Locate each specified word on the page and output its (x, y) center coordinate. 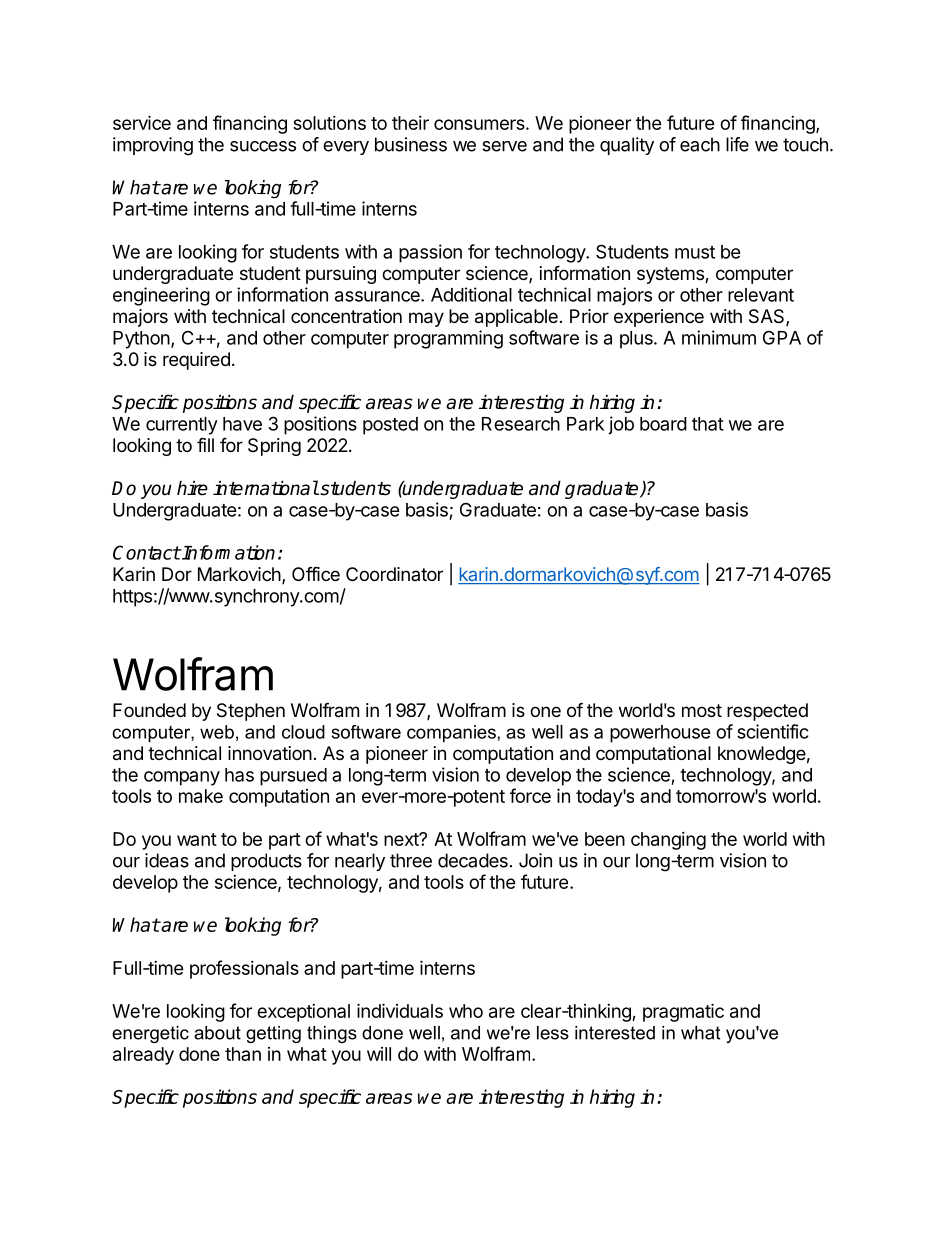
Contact (147, 552)
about (217, 1033)
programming (448, 339)
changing (668, 841)
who (466, 1011)
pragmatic (683, 1012)
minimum (719, 337)
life (737, 144)
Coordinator (394, 574)
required (196, 361)
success (263, 146)
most (702, 710)
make (201, 796)
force (530, 795)
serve (504, 146)
